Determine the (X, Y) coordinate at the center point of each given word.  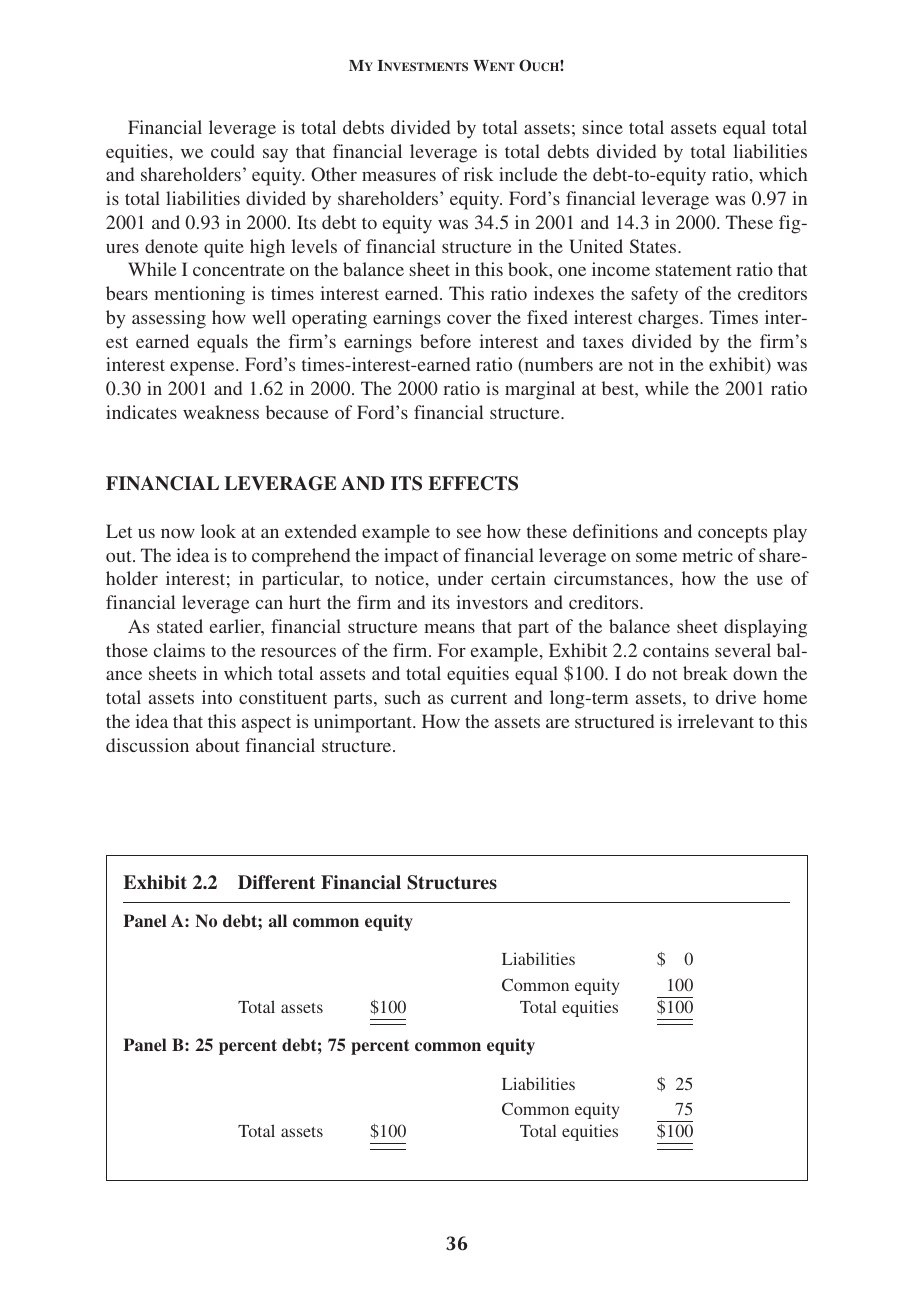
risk (479, 174)
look (218, 531)
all (277, 920)
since (603, 127)
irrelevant (715, 721)
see (469, 533)
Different (276, 882)
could (233, 151)
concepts (732, 535)
